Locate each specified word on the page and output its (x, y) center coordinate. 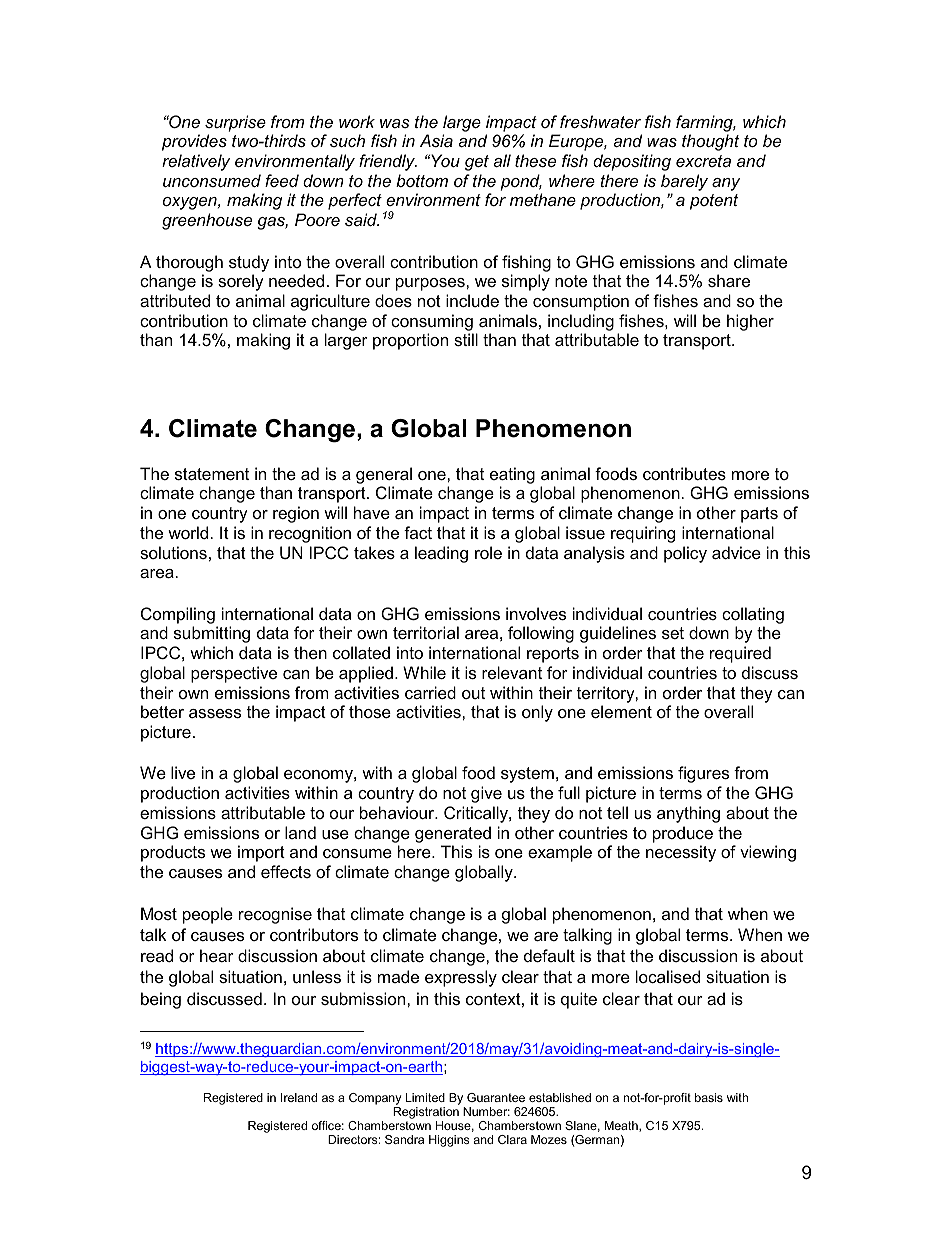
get (477, 163)
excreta (703, 161)
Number (486, 1111)
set (673, 633)
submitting (212, 634)
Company (375, 1099)
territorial (426, 632)
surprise (235, 123)
